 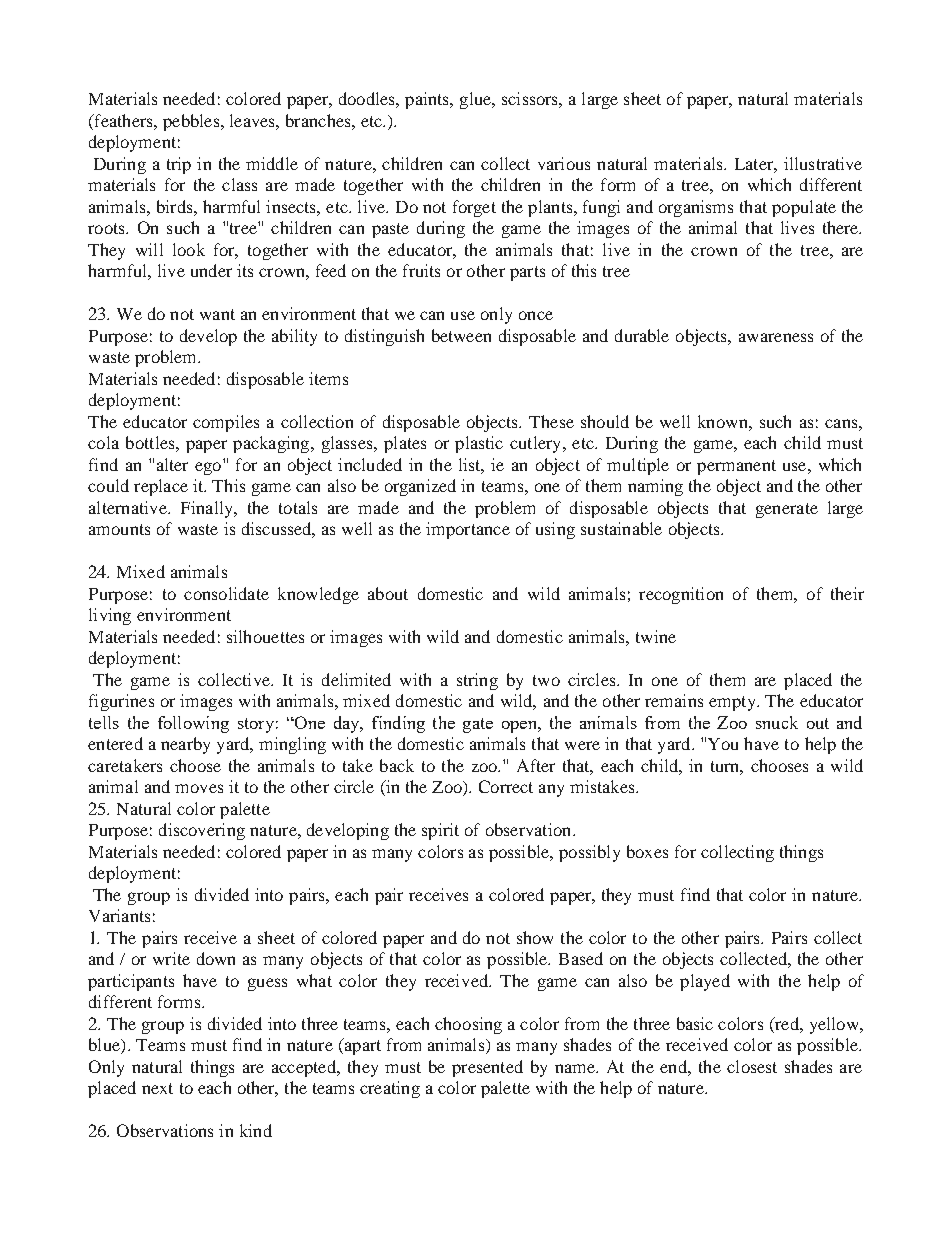 What do you see at coordinates (461, 335) in the document?
I see `between` at bounding box center [461, 335].
